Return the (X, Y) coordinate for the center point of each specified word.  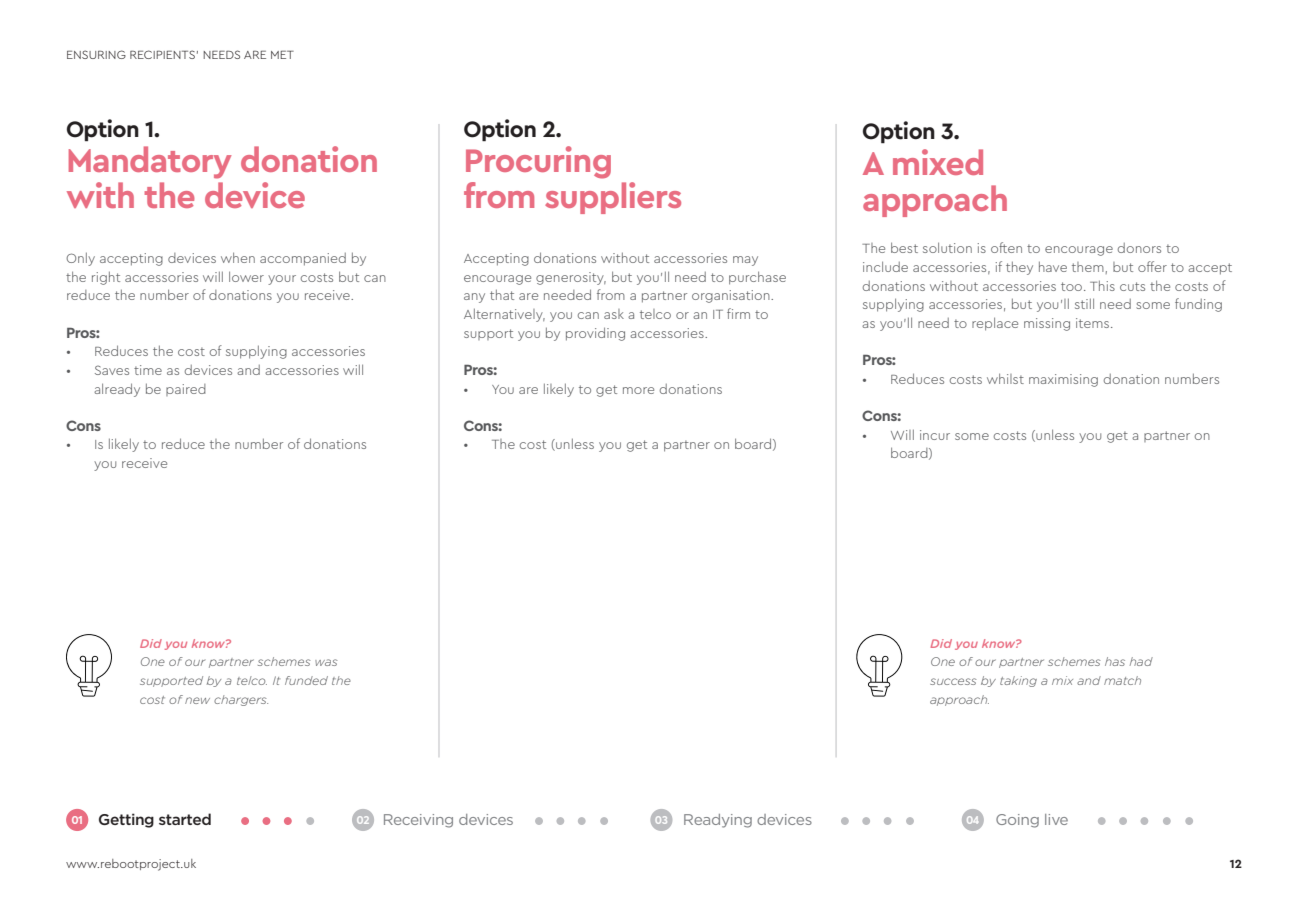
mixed (938, 162)
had (1141, 661)
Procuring (538, 162)
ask (614, 314)
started (185, 819)
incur (935, 435)
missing (1047, 324)
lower (246, 276)
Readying (718, 821)
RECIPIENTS (162, 54)
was (326, 662)
